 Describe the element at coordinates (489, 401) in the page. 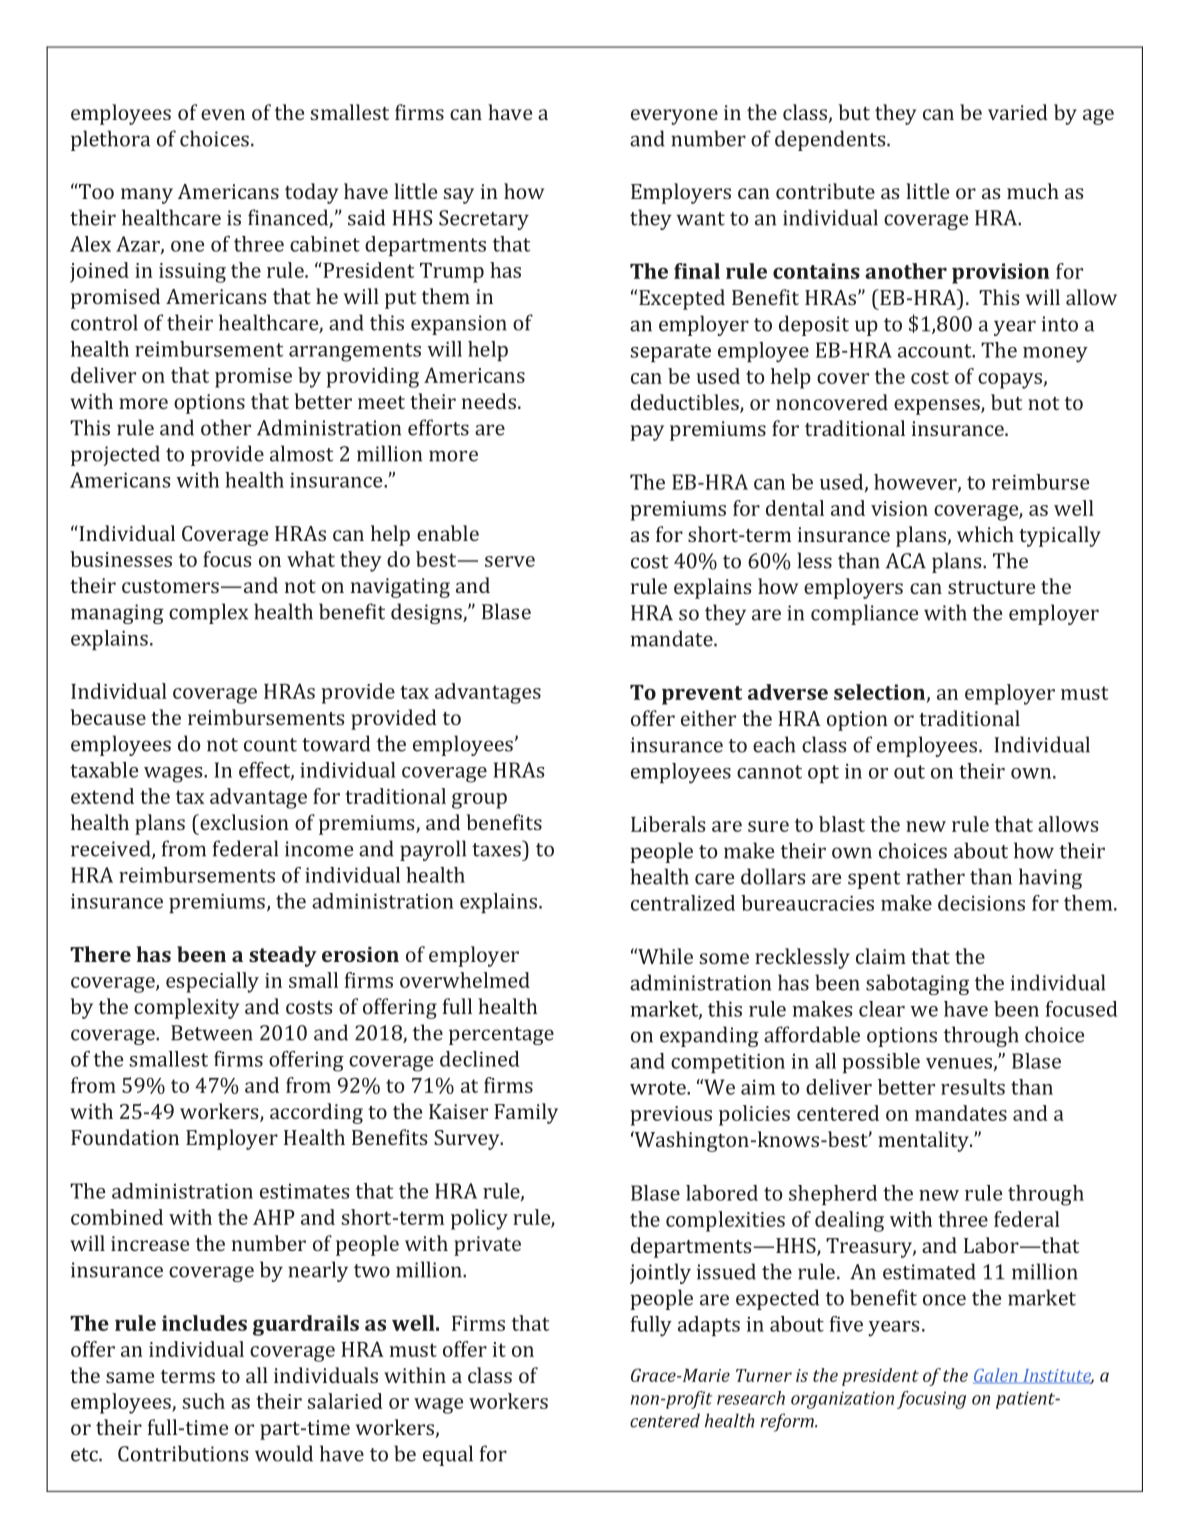

I see `needs` at that location.
